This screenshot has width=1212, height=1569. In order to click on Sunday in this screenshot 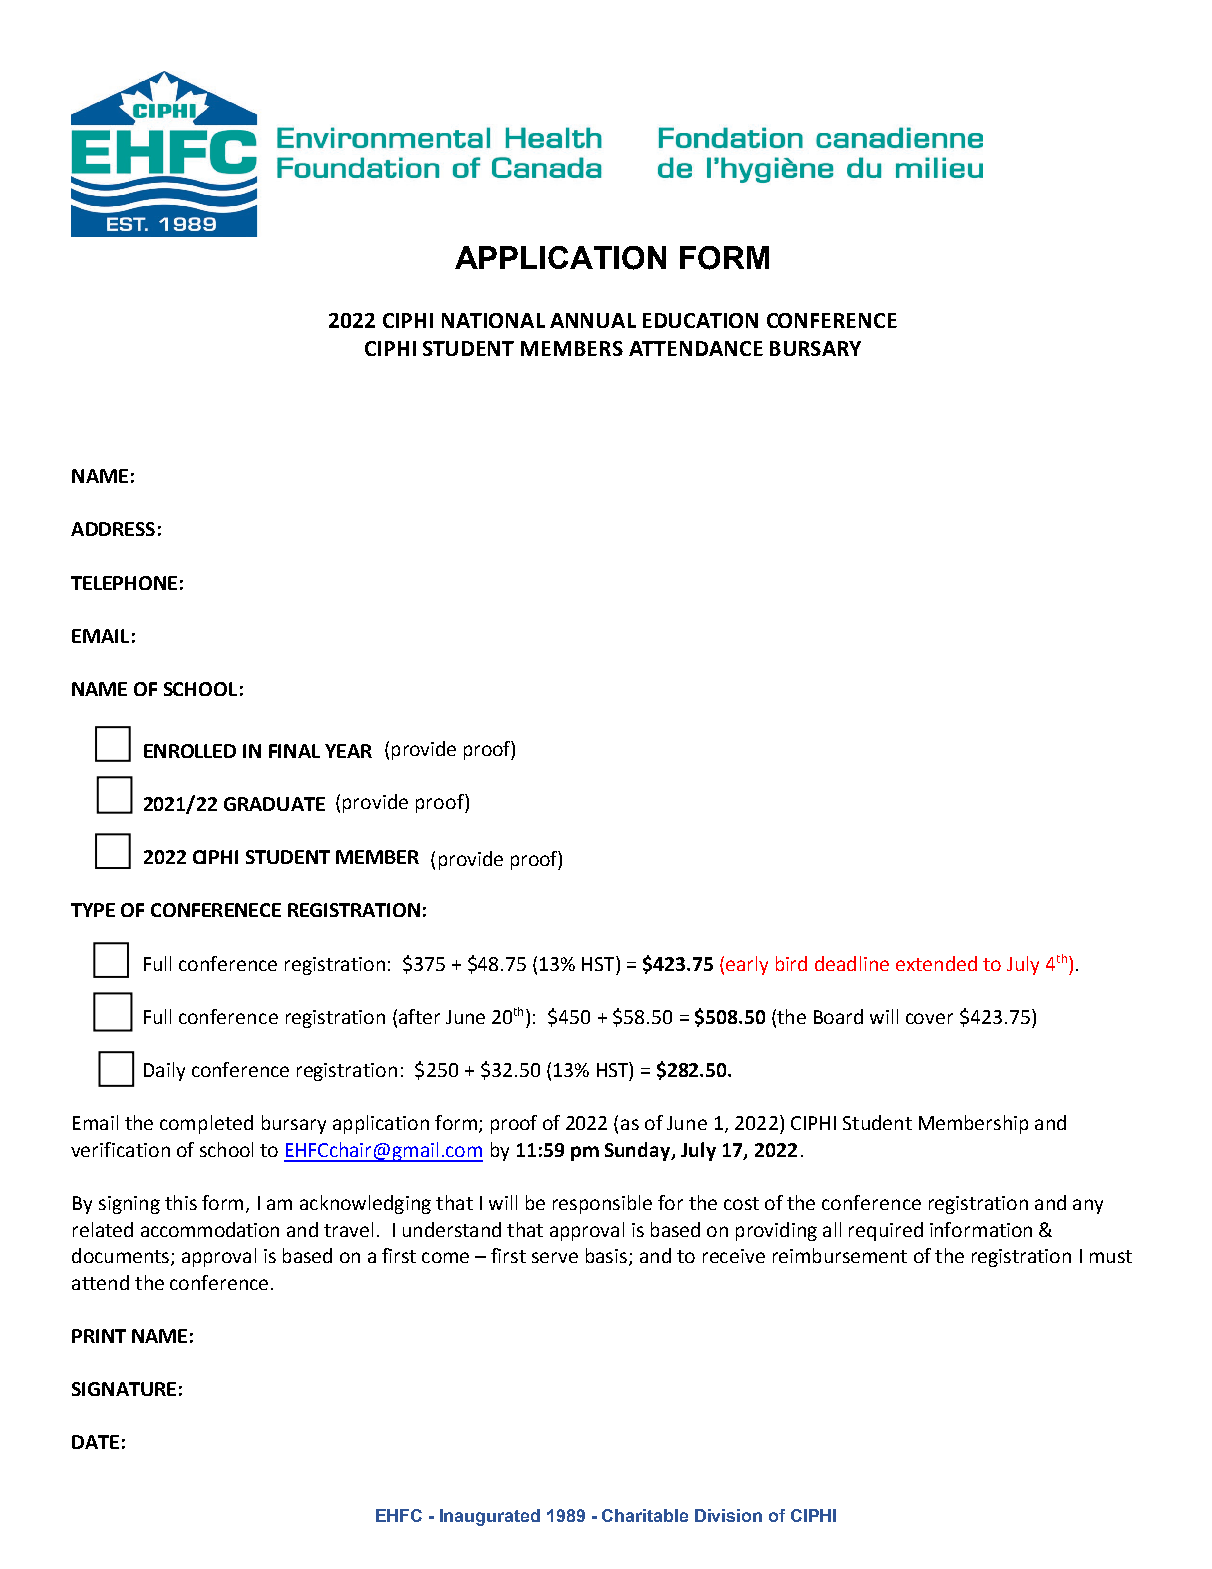, I will do `click(639, 1151)`.
